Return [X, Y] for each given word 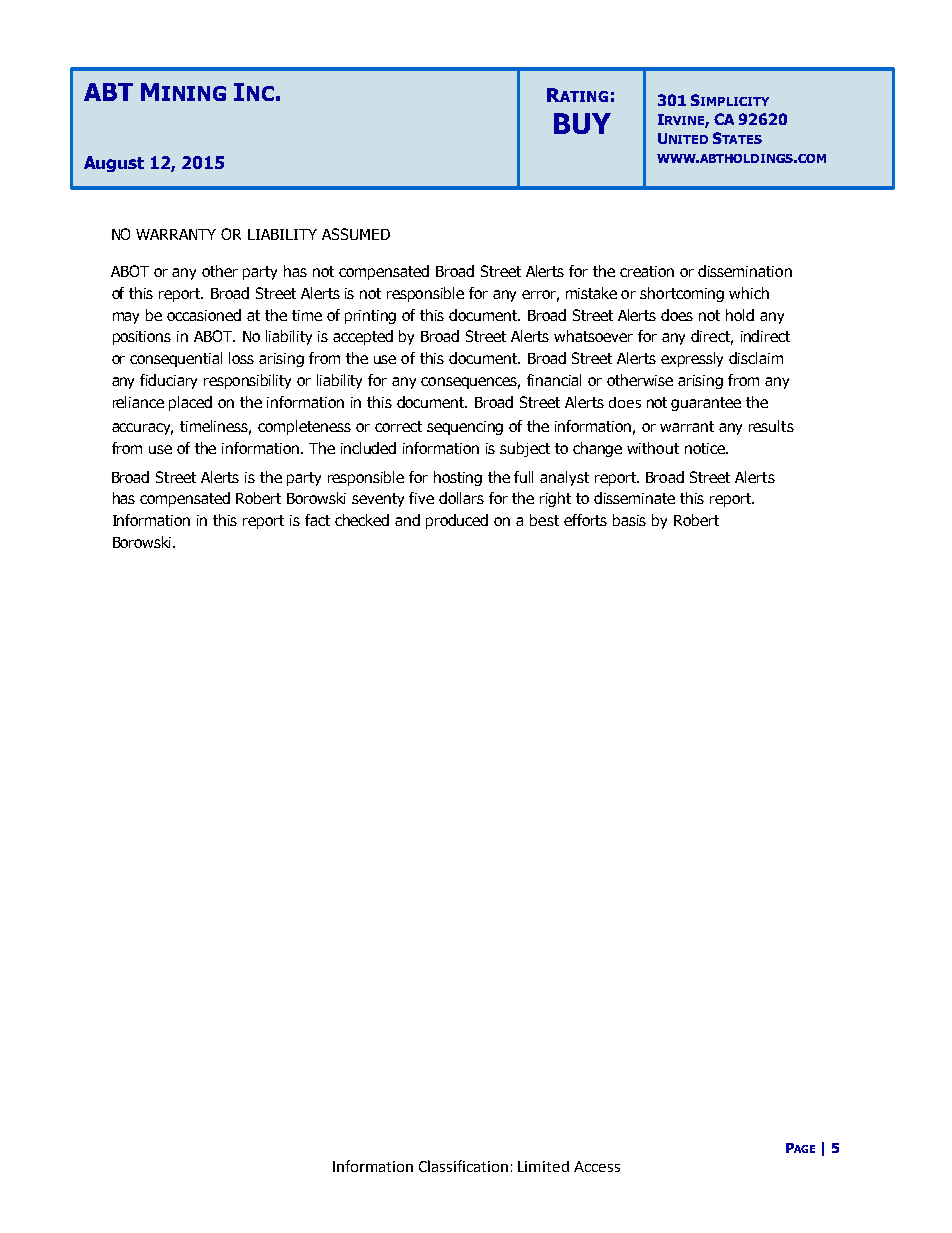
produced [457, 521]
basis [629, 520]
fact [317, 520]
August [114, 164]
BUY [582, 123]
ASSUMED [356, 234]
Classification [463, 1166]
